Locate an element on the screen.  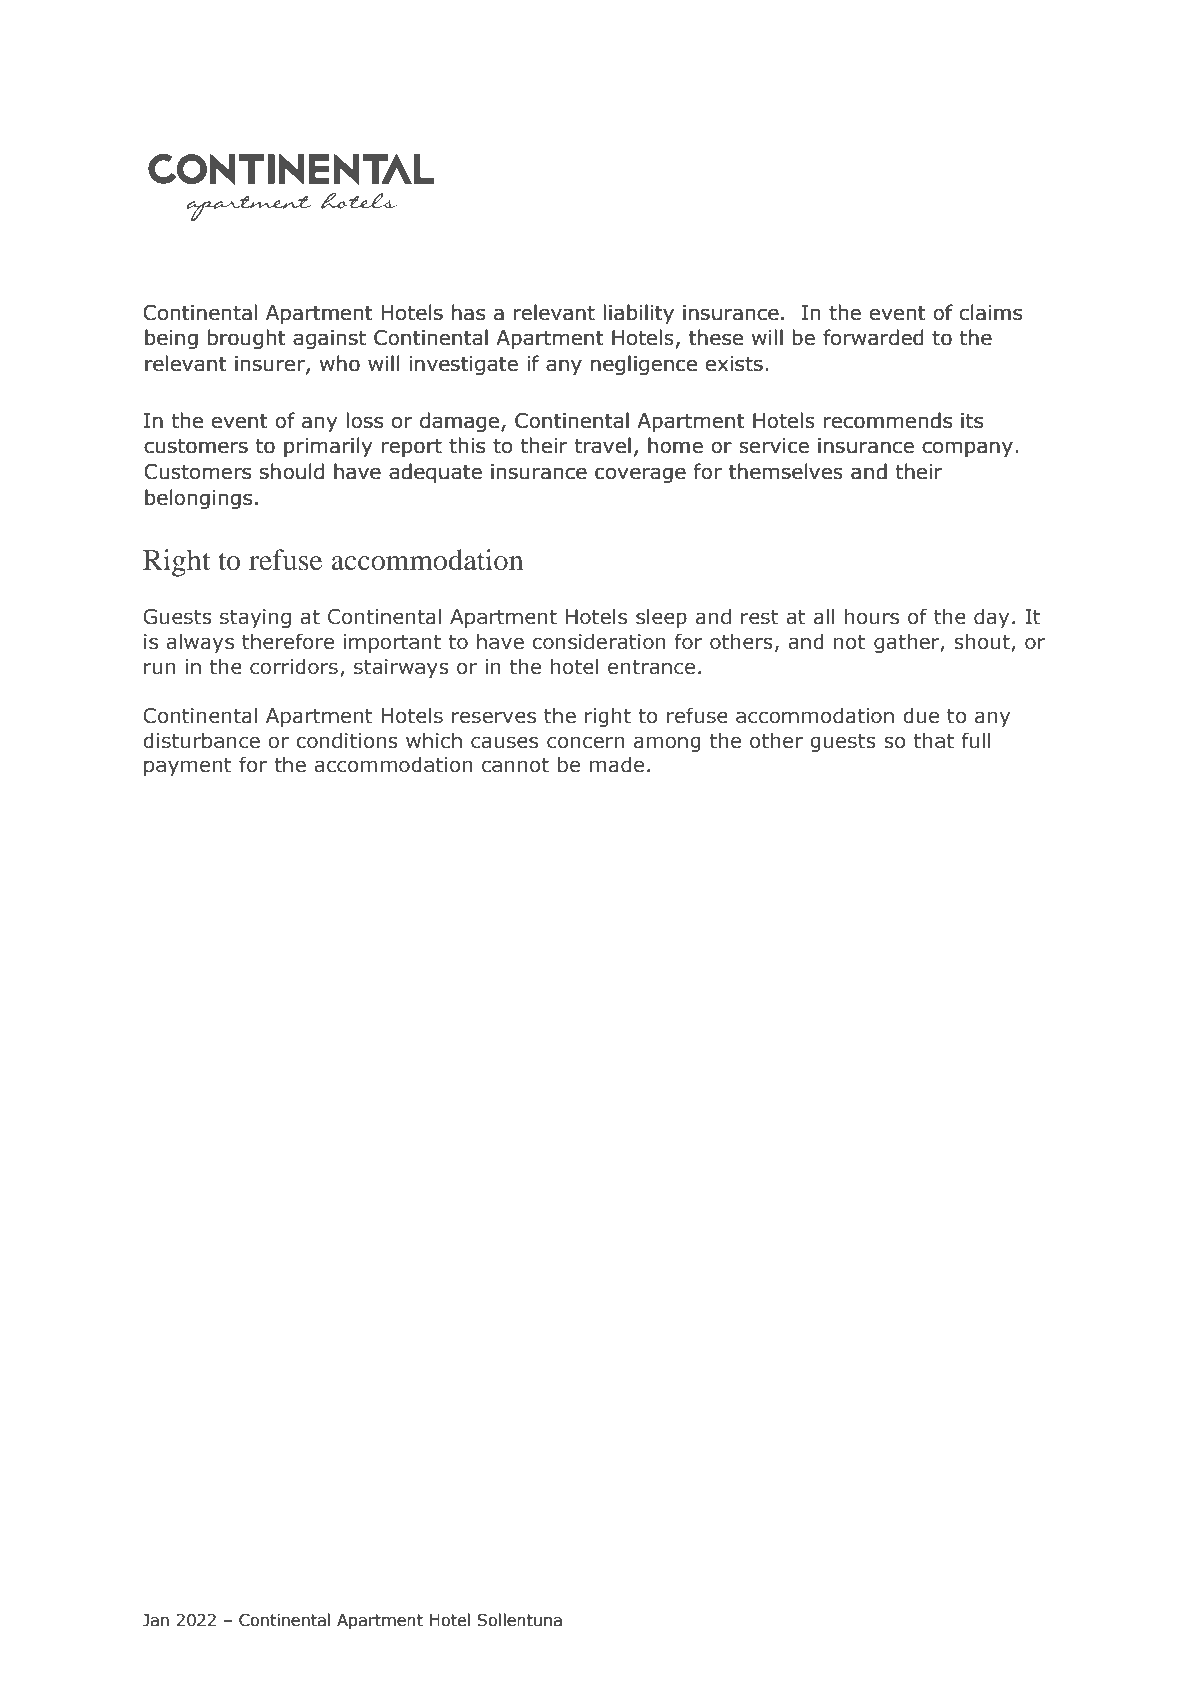
Jan is located at coordinates (156, 1620).
